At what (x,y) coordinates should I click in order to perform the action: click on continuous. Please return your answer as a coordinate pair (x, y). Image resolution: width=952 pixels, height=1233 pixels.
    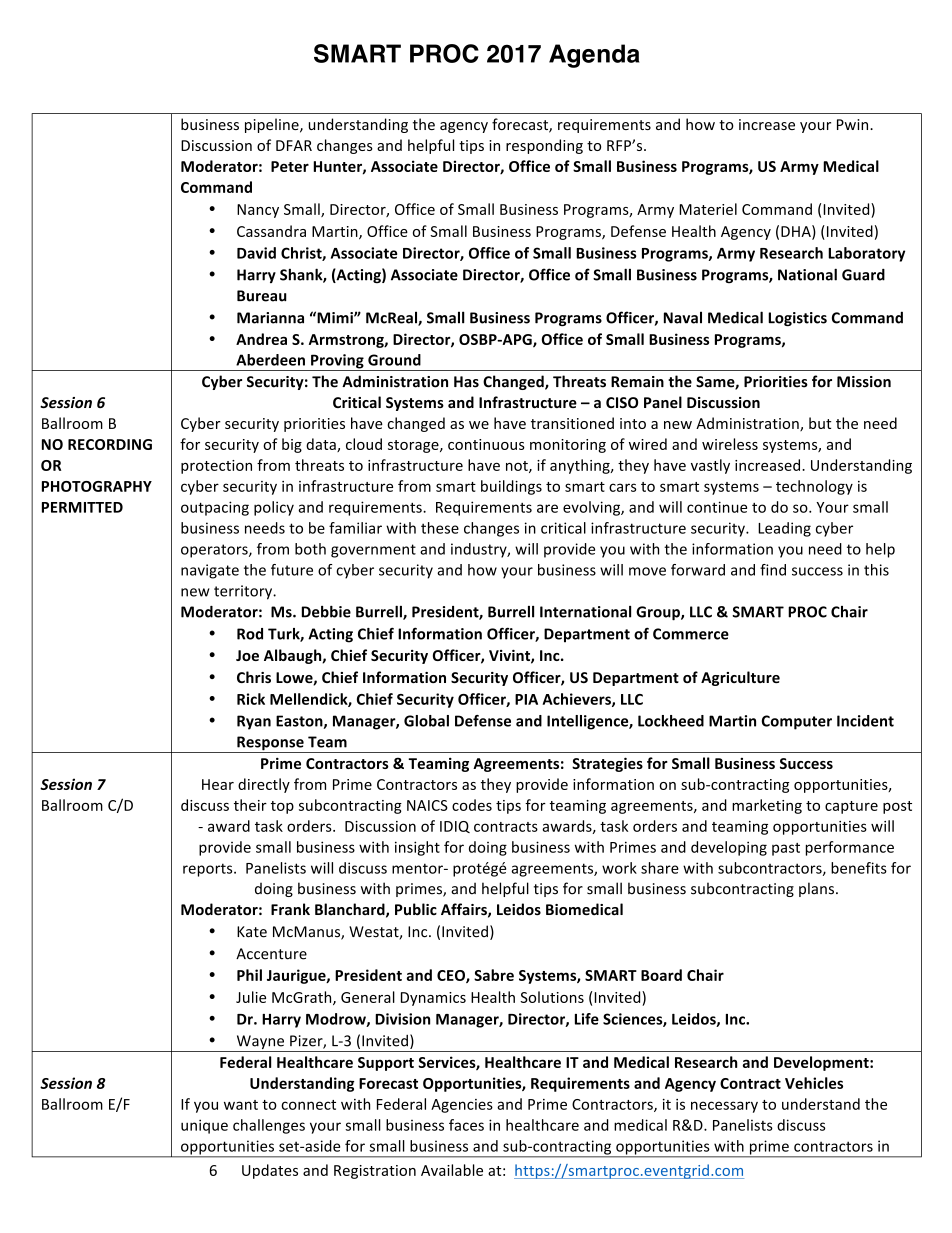
    Looking at the image, I should click on (486, 444).
